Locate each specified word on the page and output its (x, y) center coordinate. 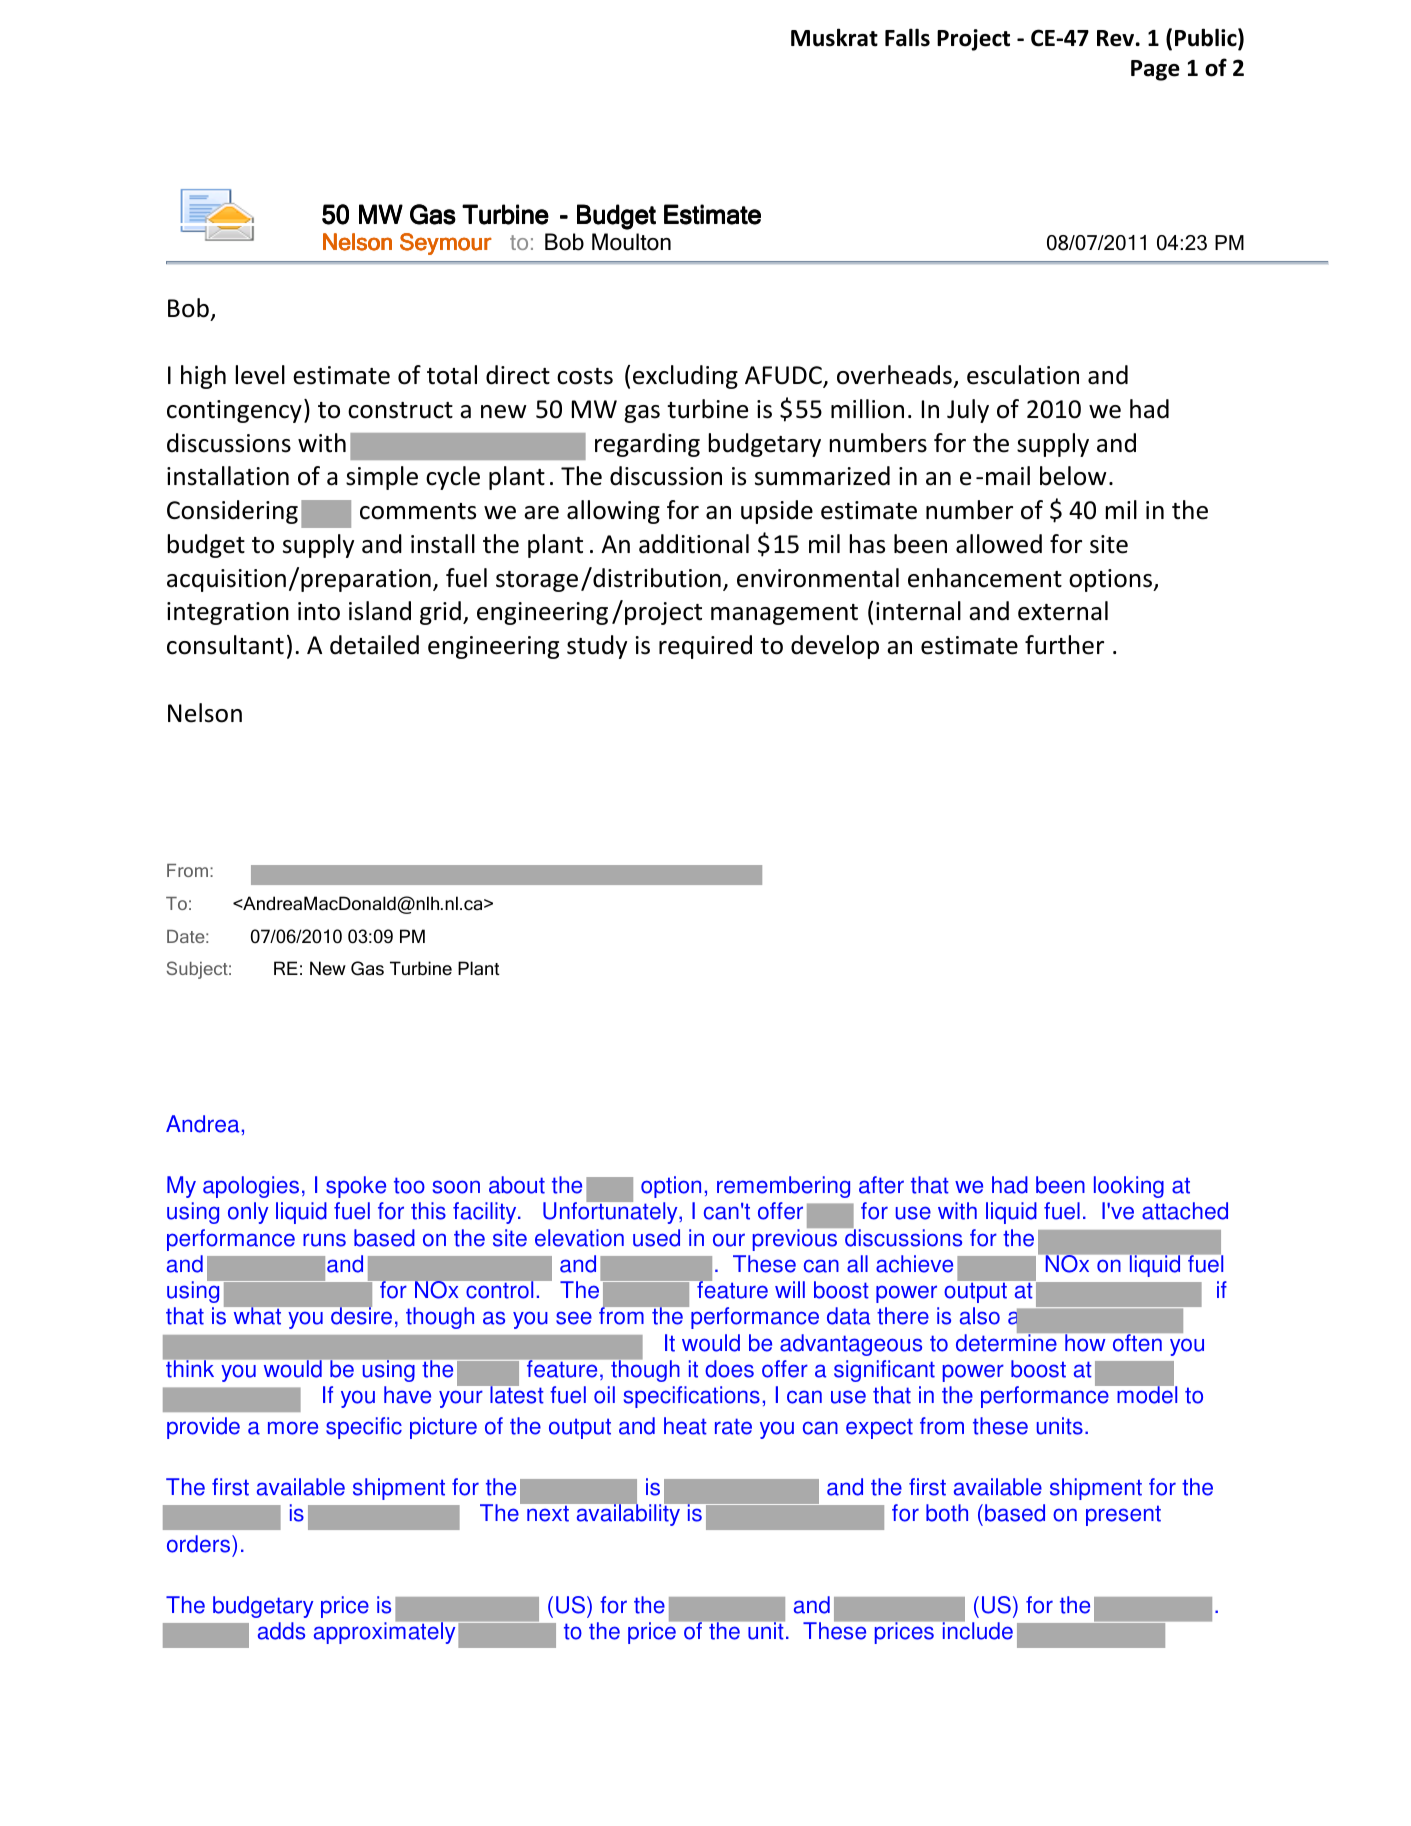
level (260, 375)
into (319, 611)
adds (281, 1631)
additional (694, 544)
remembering (783, 1187)
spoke (356, 1187)
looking (1129, 1187)
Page (1155, 70)
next (548, 1513)
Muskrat (834, 37)
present (1123, 1515)
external (1063, 611)
